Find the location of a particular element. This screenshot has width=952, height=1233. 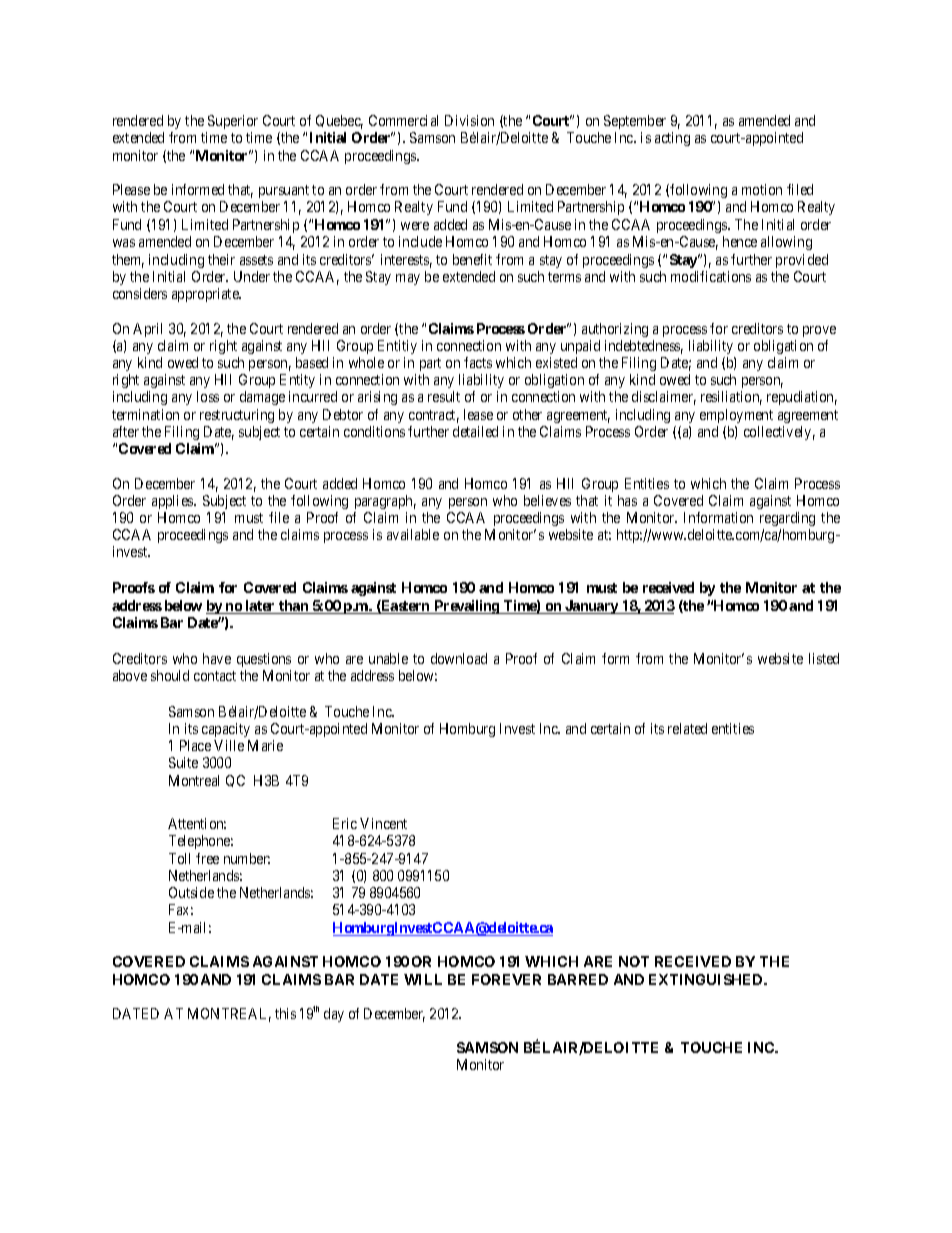

Superior is located at coordinates (233, 122).
